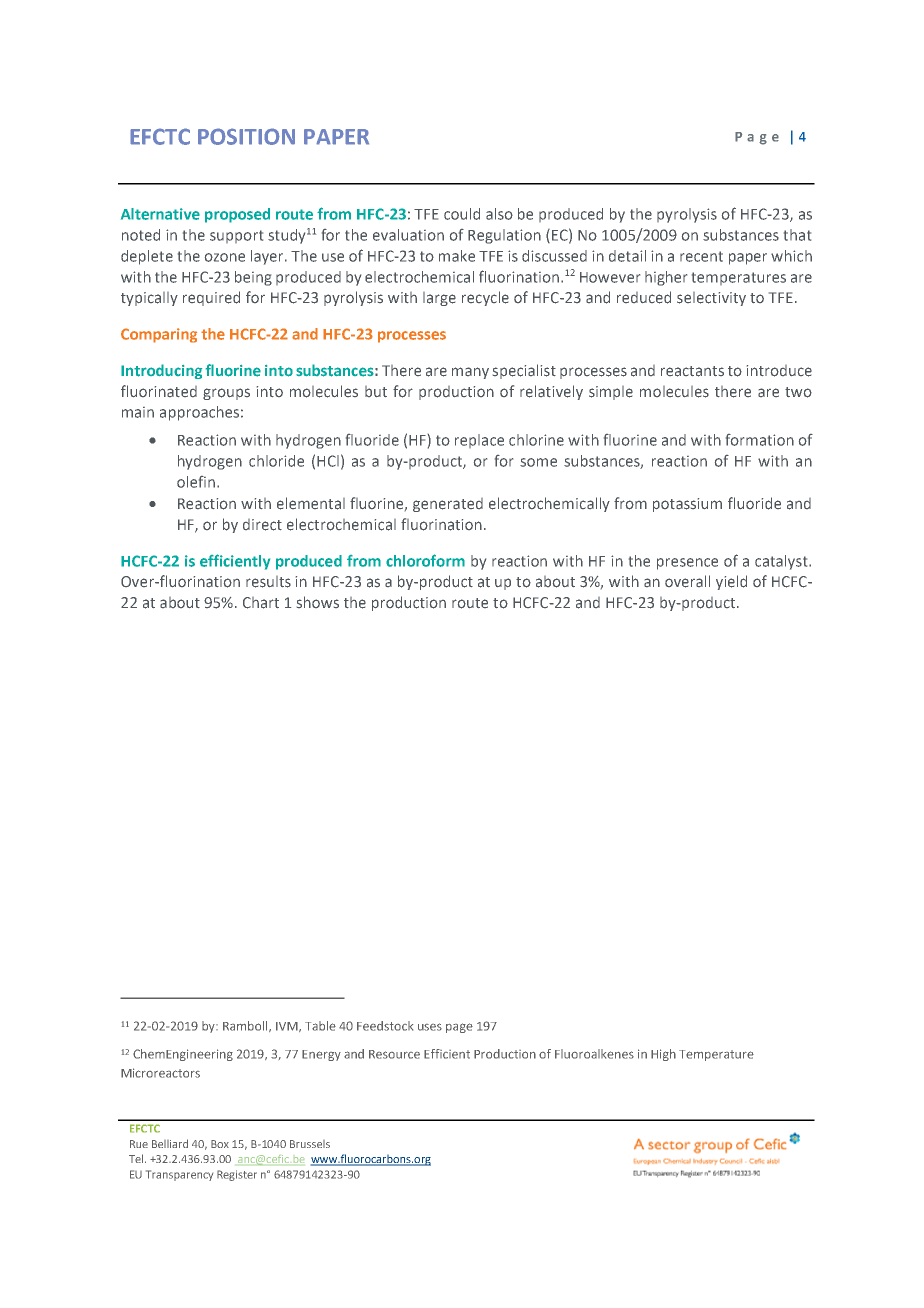 The image size is (924, 1308). Describe the element at coordinates (462, 214) in the screenshot. I see `could` at that location.
